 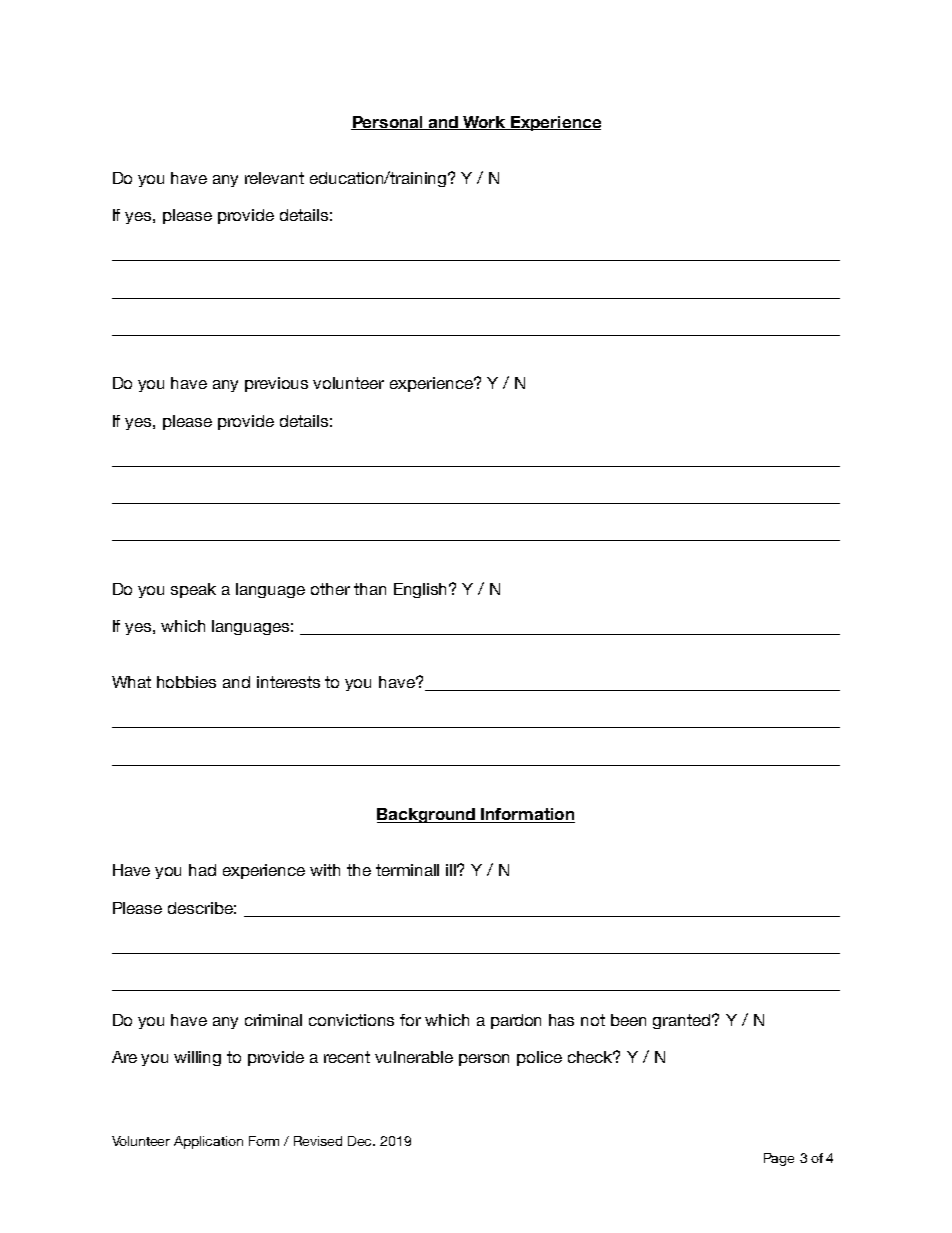 I want to click on Background, so click(x=427, y=815).
